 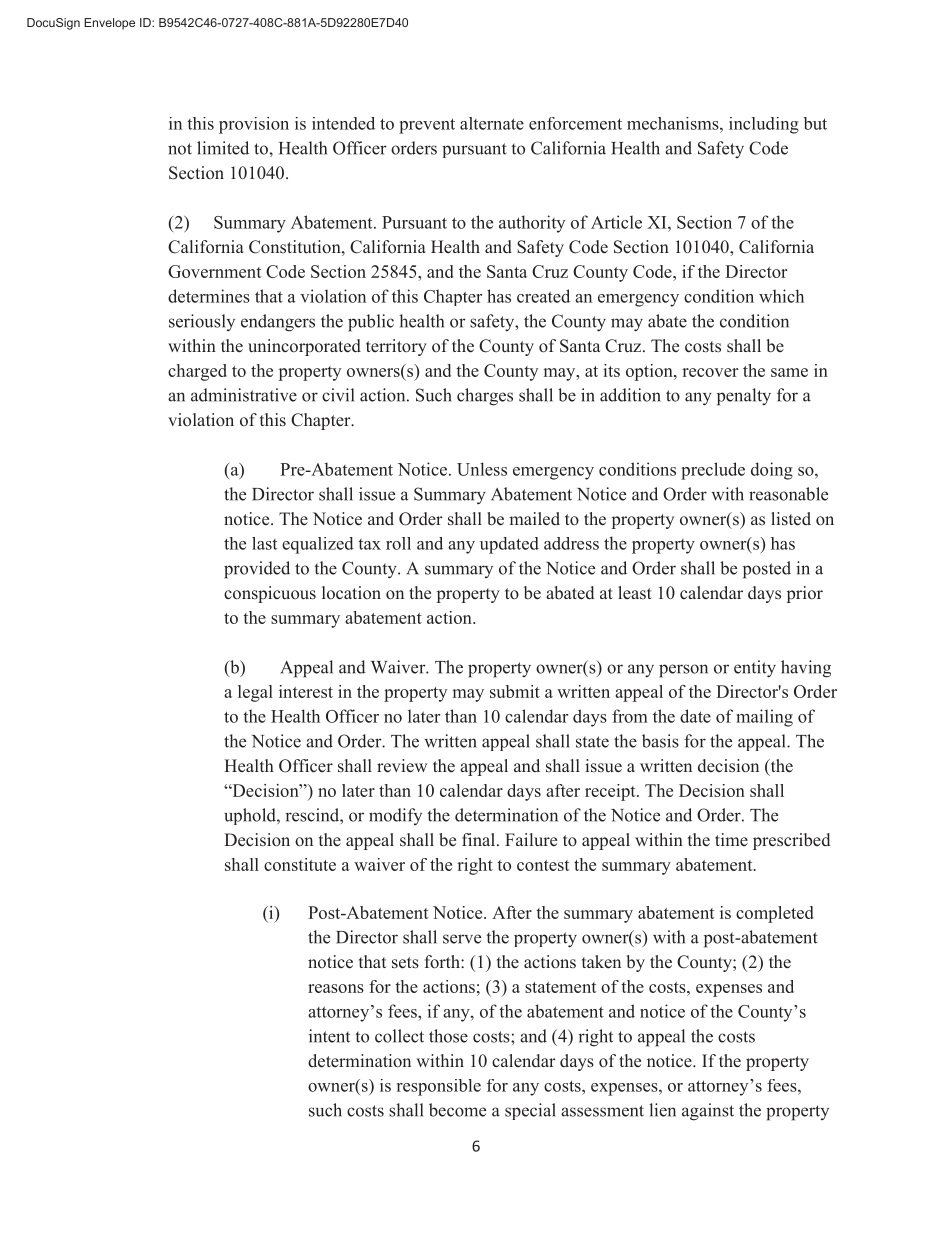 What do you see at coordinates (329, 1036) in the screenshot?
I see `intent` at bounding box center [329, 1036].
